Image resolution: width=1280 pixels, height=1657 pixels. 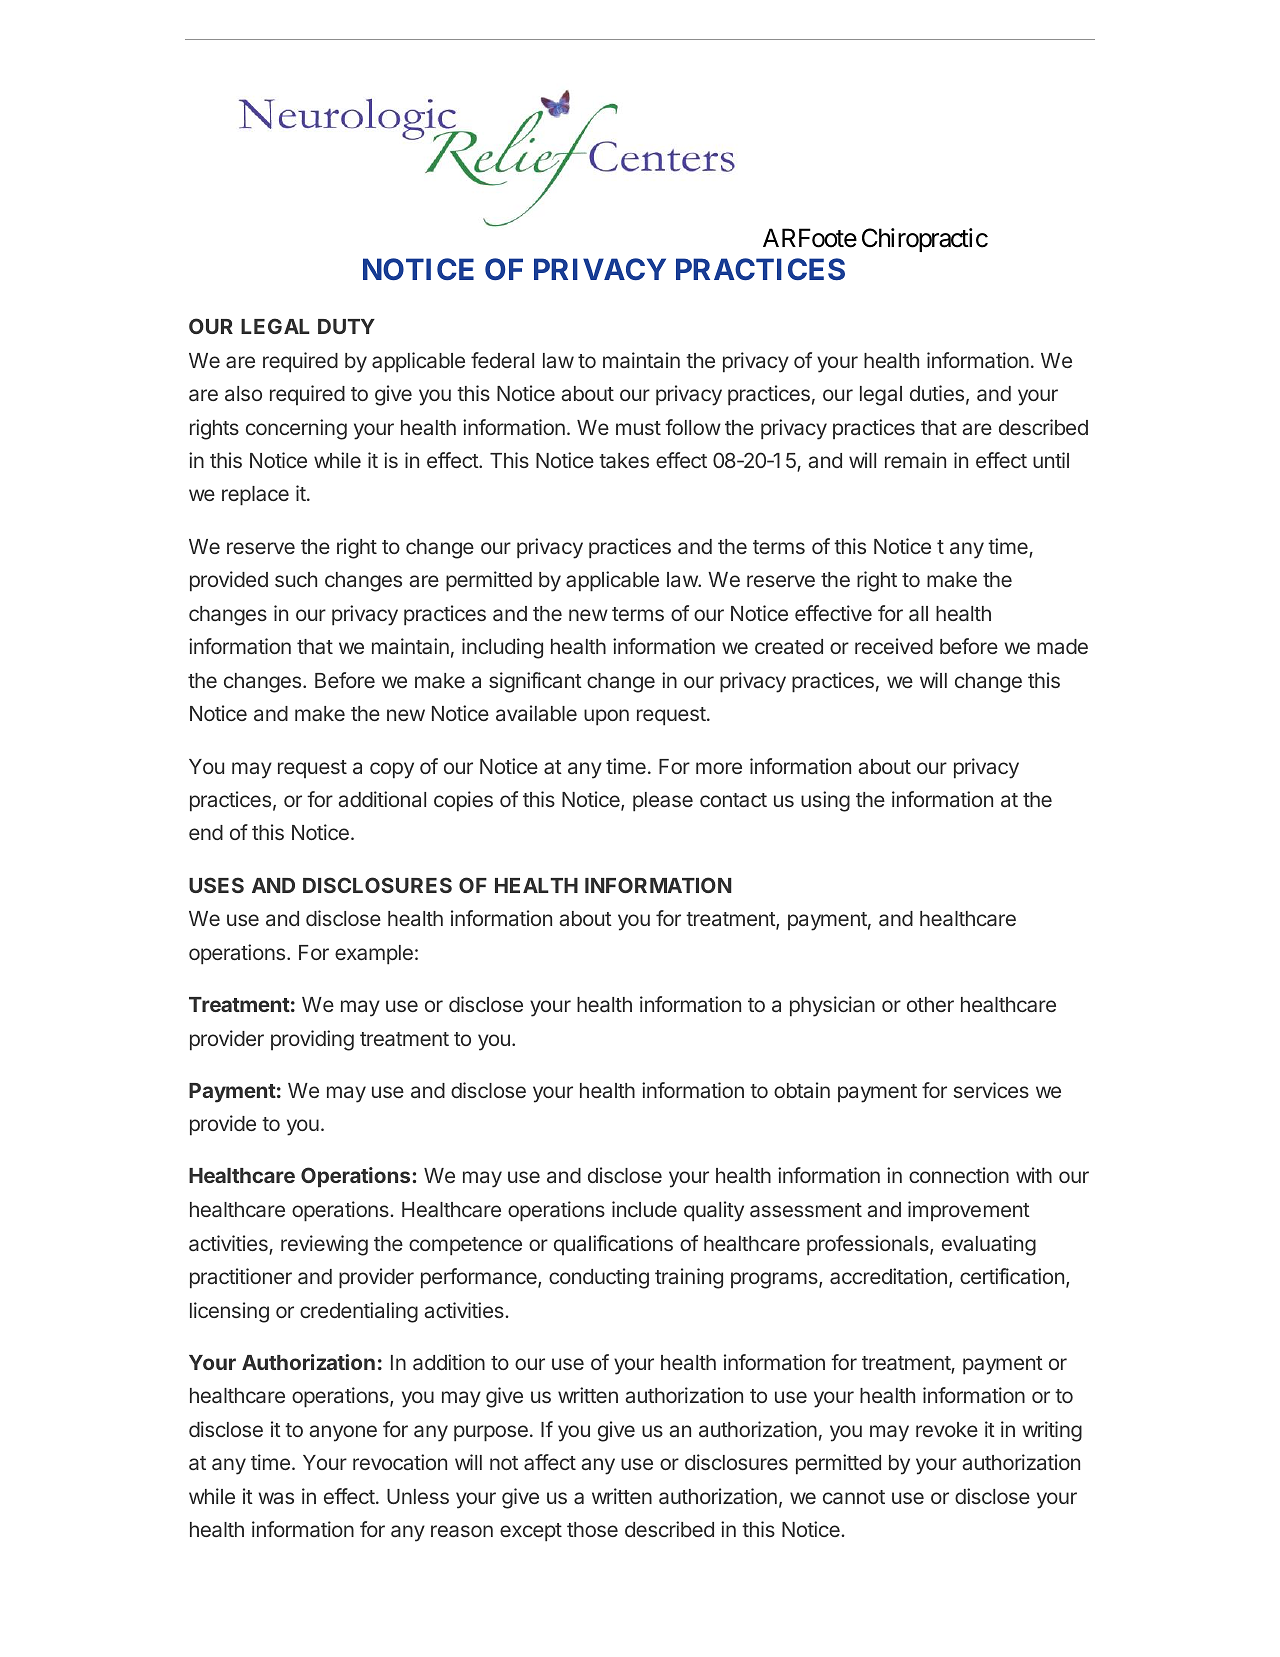 What do you see at coordinates (296, 579) in the document?
I see `such` at bounding box center [296, 579].
